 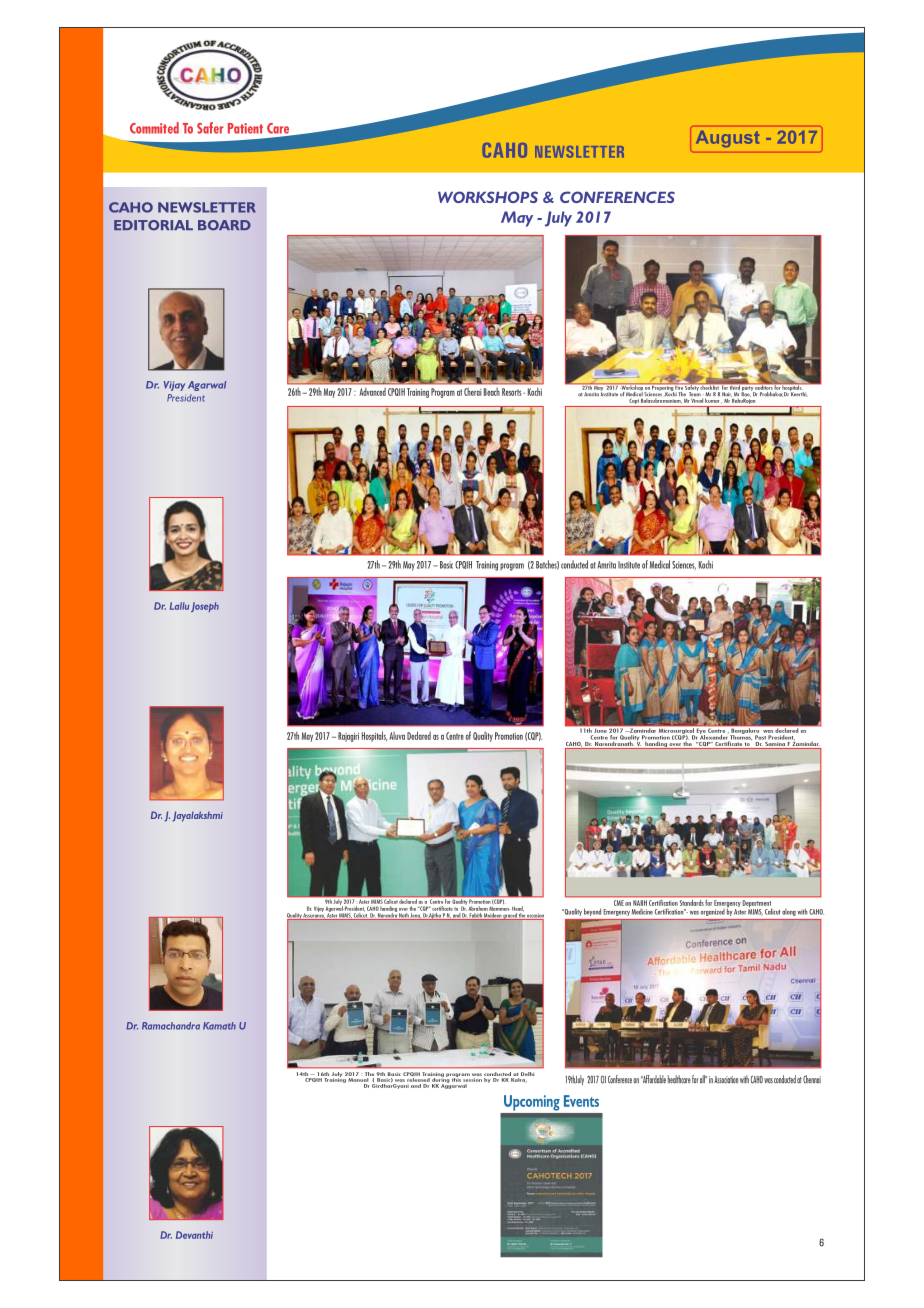 I want to click on along, so click(x=789, y=913).
